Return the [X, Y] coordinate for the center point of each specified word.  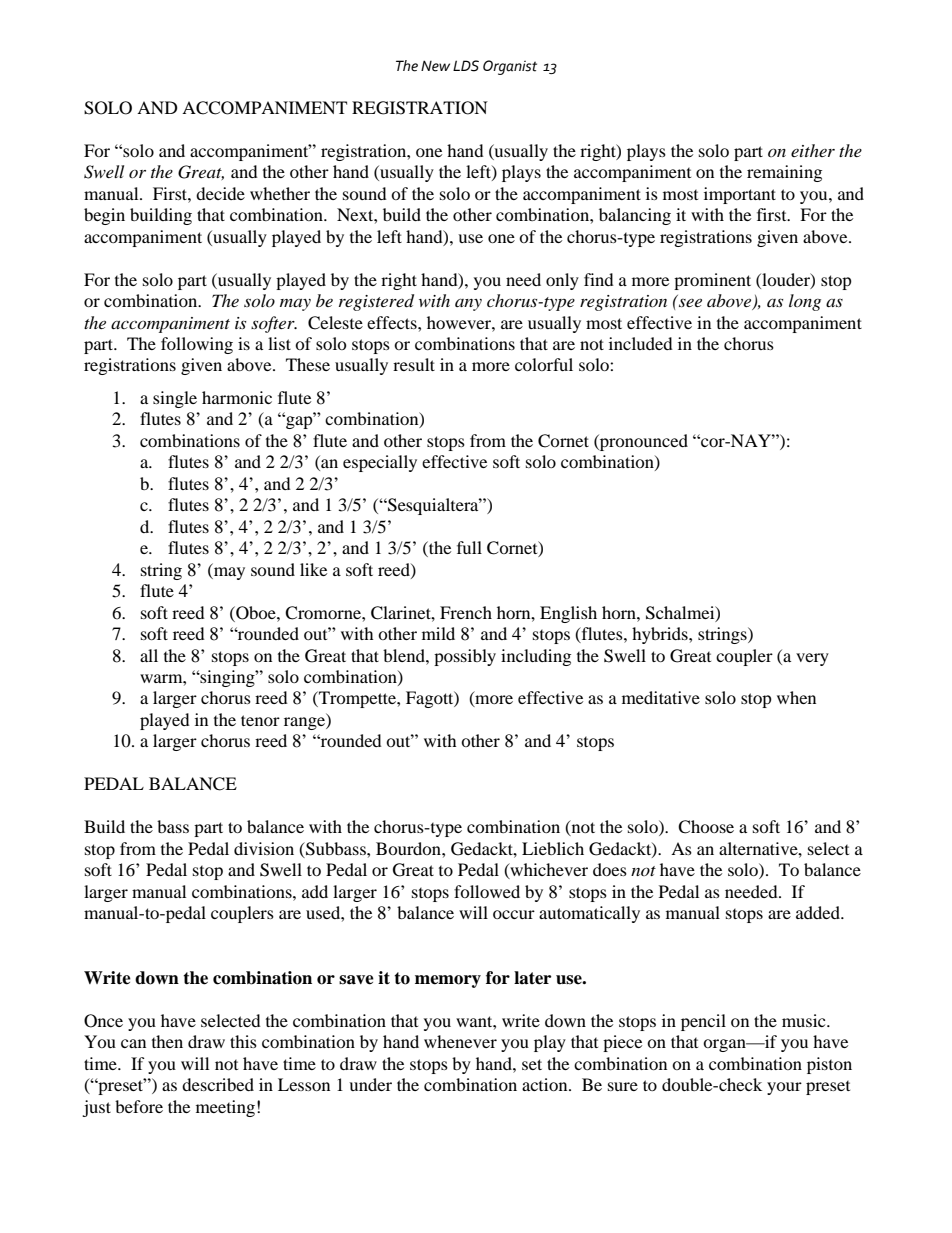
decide [220, 193]
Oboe [256, 613]
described [218, 1084]
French [466, 612]
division [264, 848]
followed [487, 891]
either [813, 150]
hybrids [661, 635]
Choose [706, 827]
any [468, 305]
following [197, 345]
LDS [466, 66]
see [690, 302]
